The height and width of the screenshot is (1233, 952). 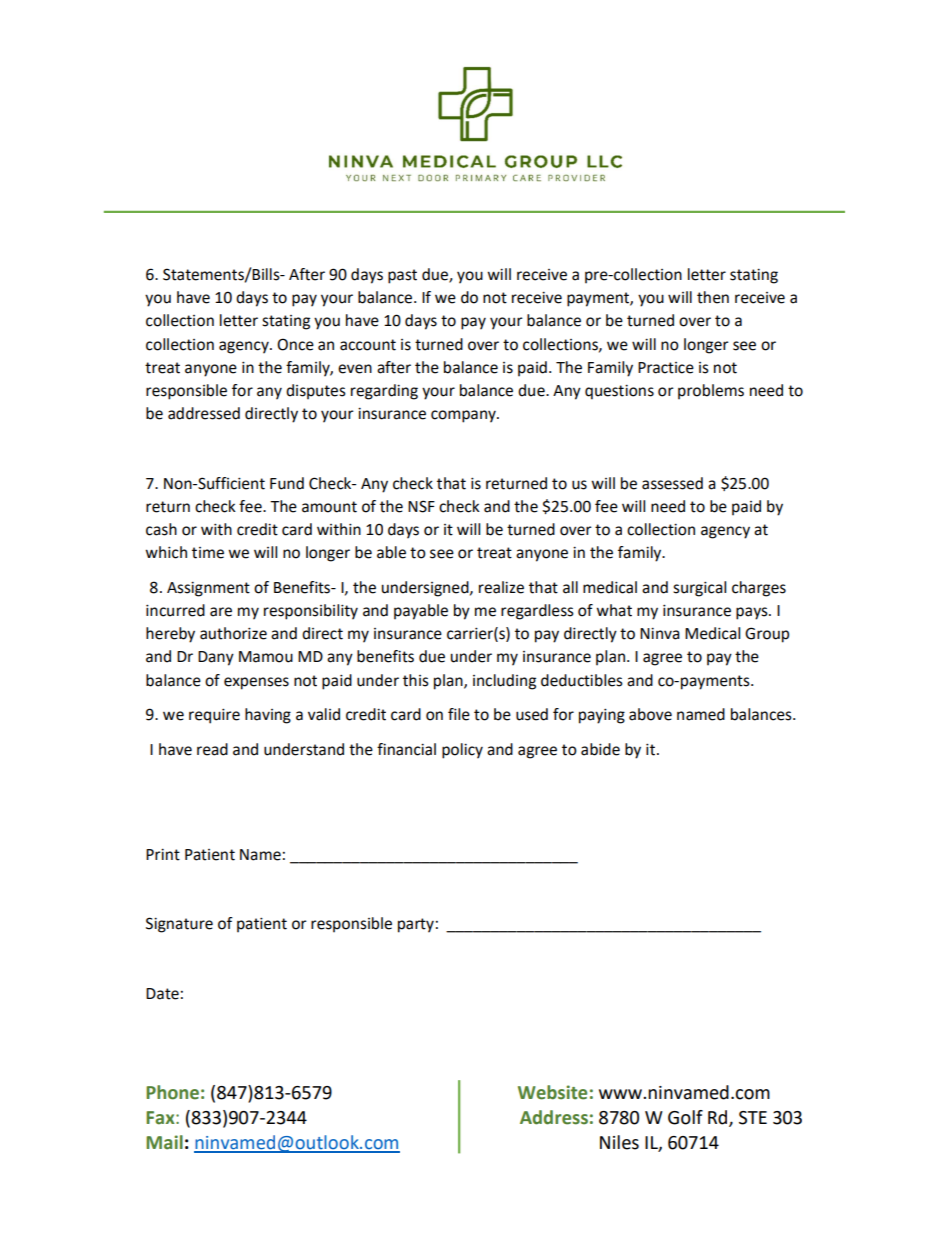 I want to click on policy, so click(x=462, y=751).
